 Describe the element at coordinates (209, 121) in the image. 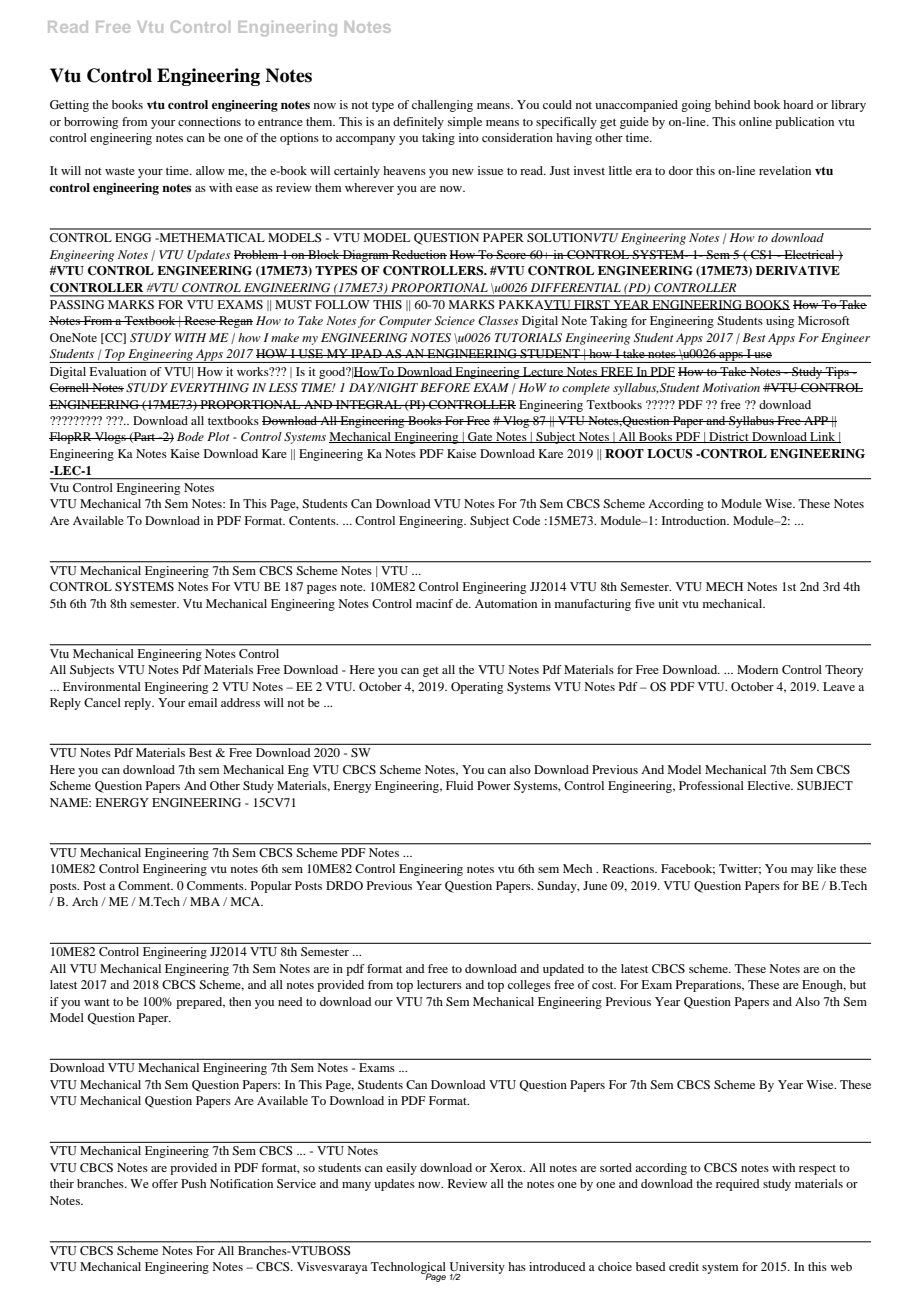

I see `connections` at that location.
